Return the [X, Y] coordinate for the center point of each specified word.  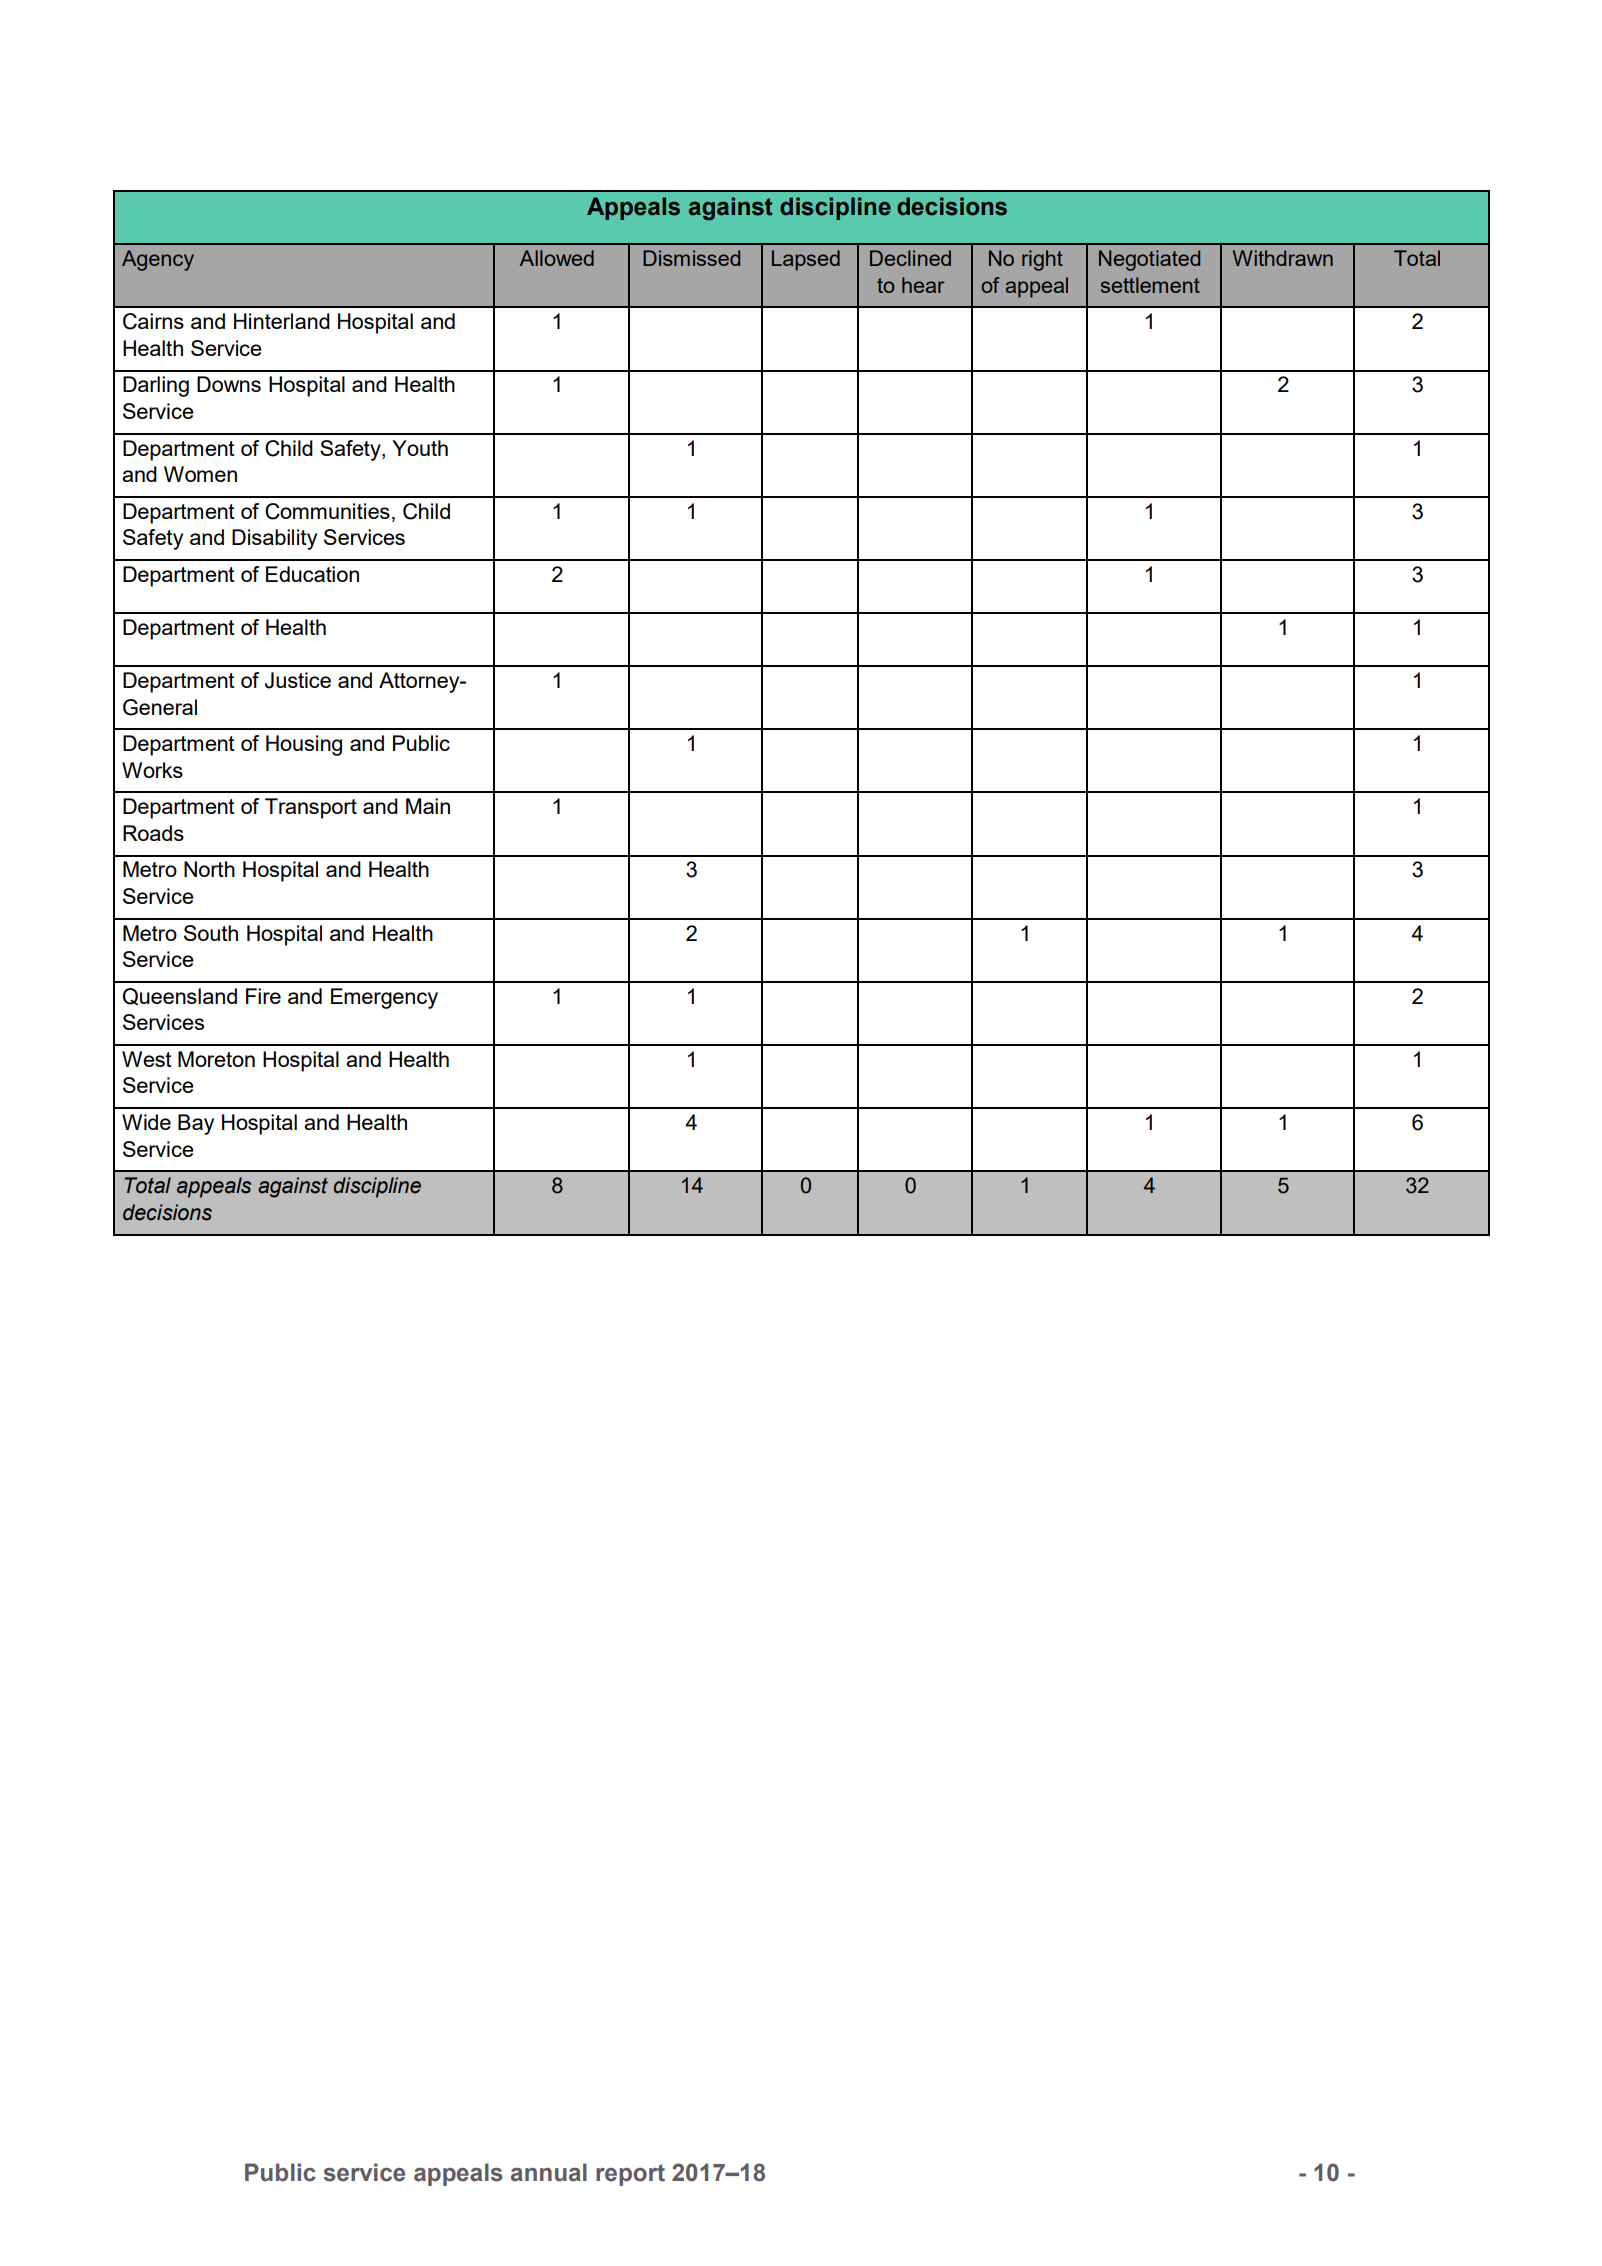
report [630, 2175]
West [147, 1059]
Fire [263, 996]
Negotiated [1149, 260]
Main [428, 806]
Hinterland [282, 321]
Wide [146, 1122]
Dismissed [691, 258]
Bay [196, 1124]
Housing [304, 745]
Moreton [216, 1059]
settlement [1150, 285]
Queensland [180, 996]
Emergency [384, 998]
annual [549, 2172]
